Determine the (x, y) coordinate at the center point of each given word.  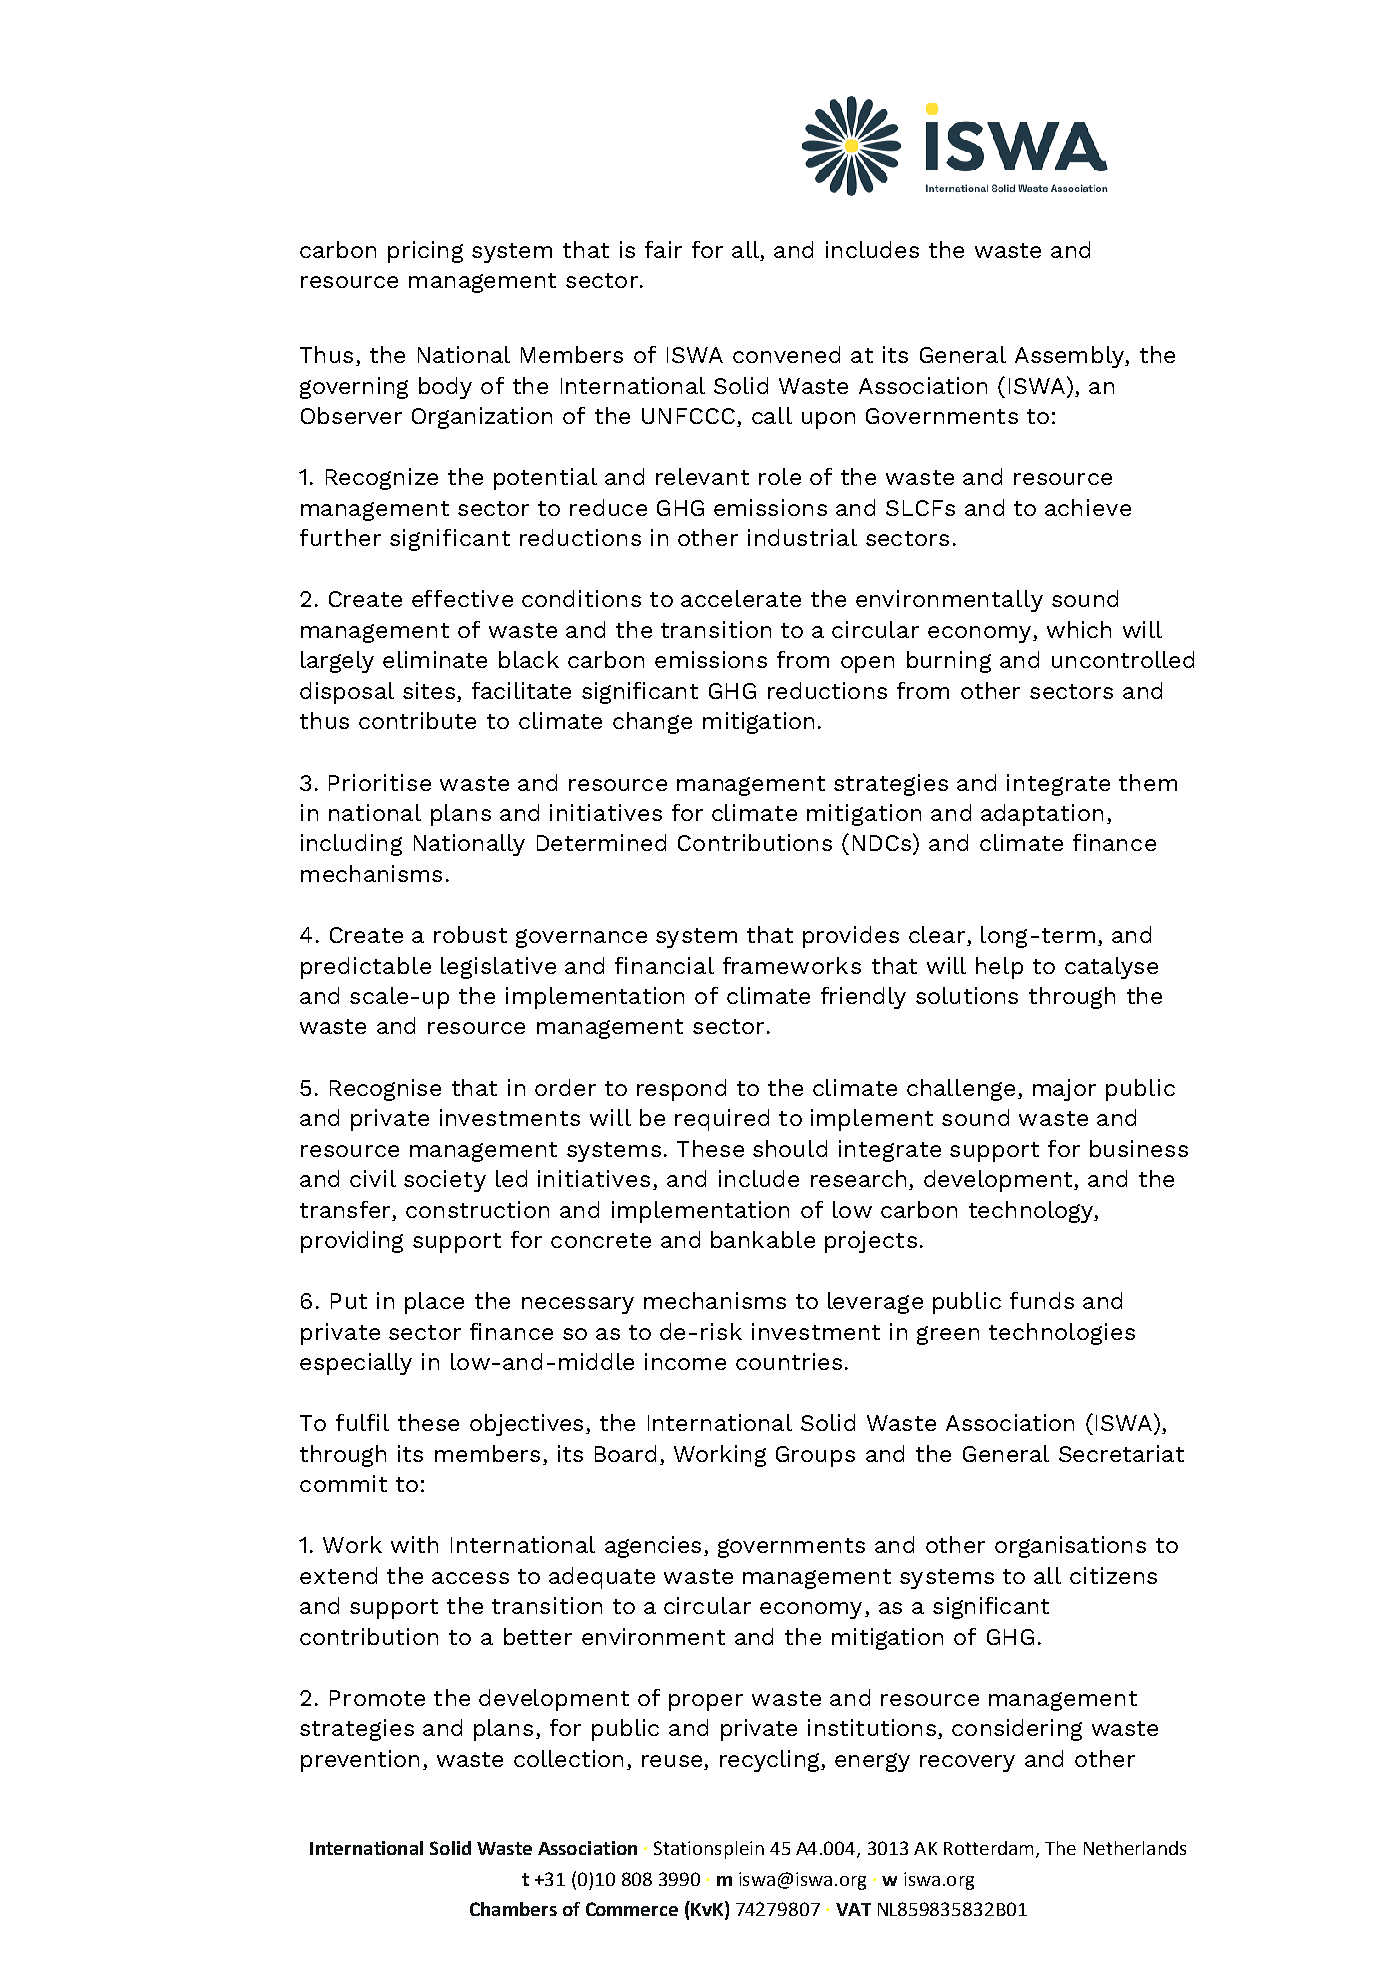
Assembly (1071, 357)
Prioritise (380, 782)
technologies (1062, 1334)
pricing (425, 252)
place (434, 1303)
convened (786, 354)
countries (789, 1361)
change (652, 723)
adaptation (1042, 815)
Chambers (513, 1909)
